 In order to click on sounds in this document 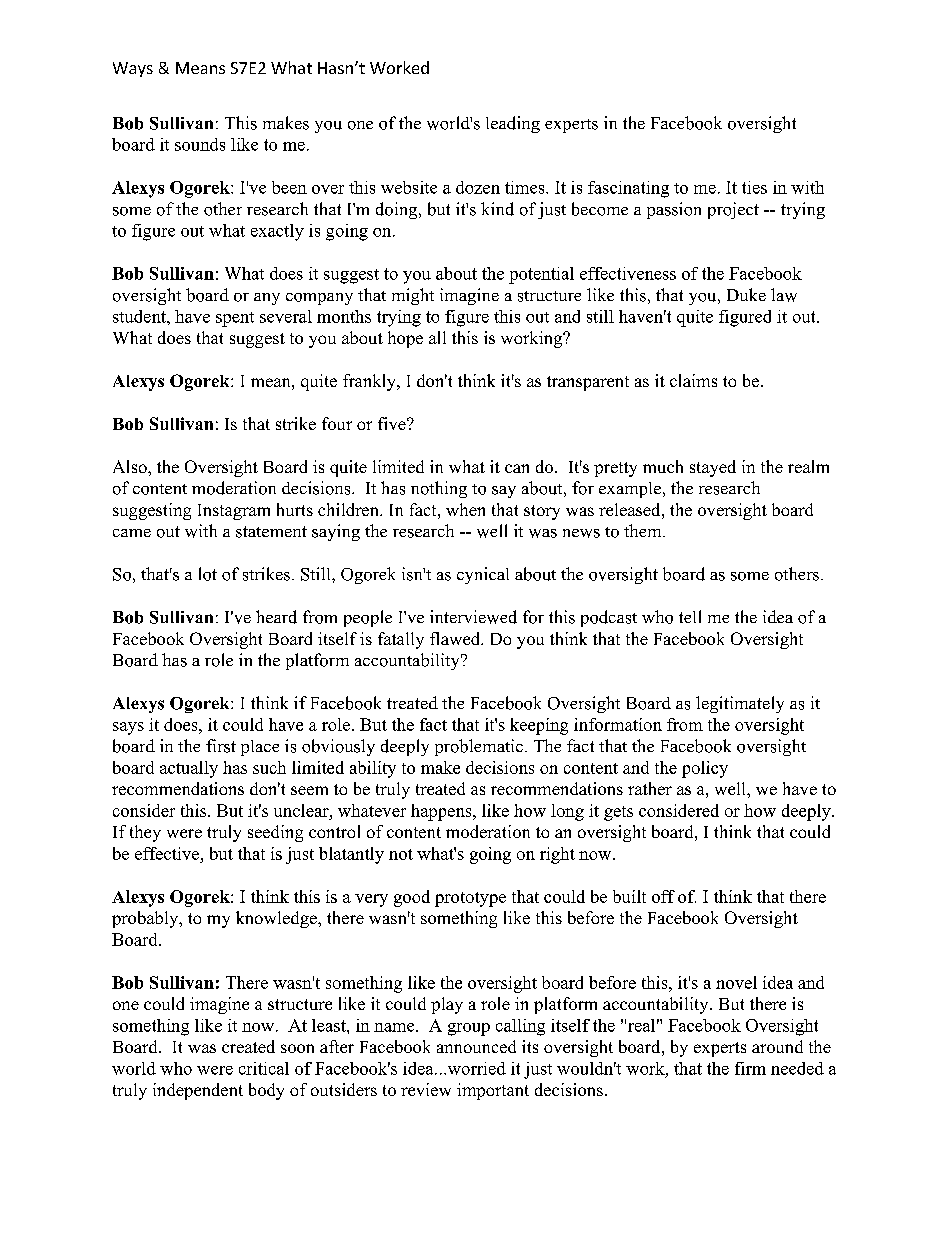, I will do `click(200, 144)`.
